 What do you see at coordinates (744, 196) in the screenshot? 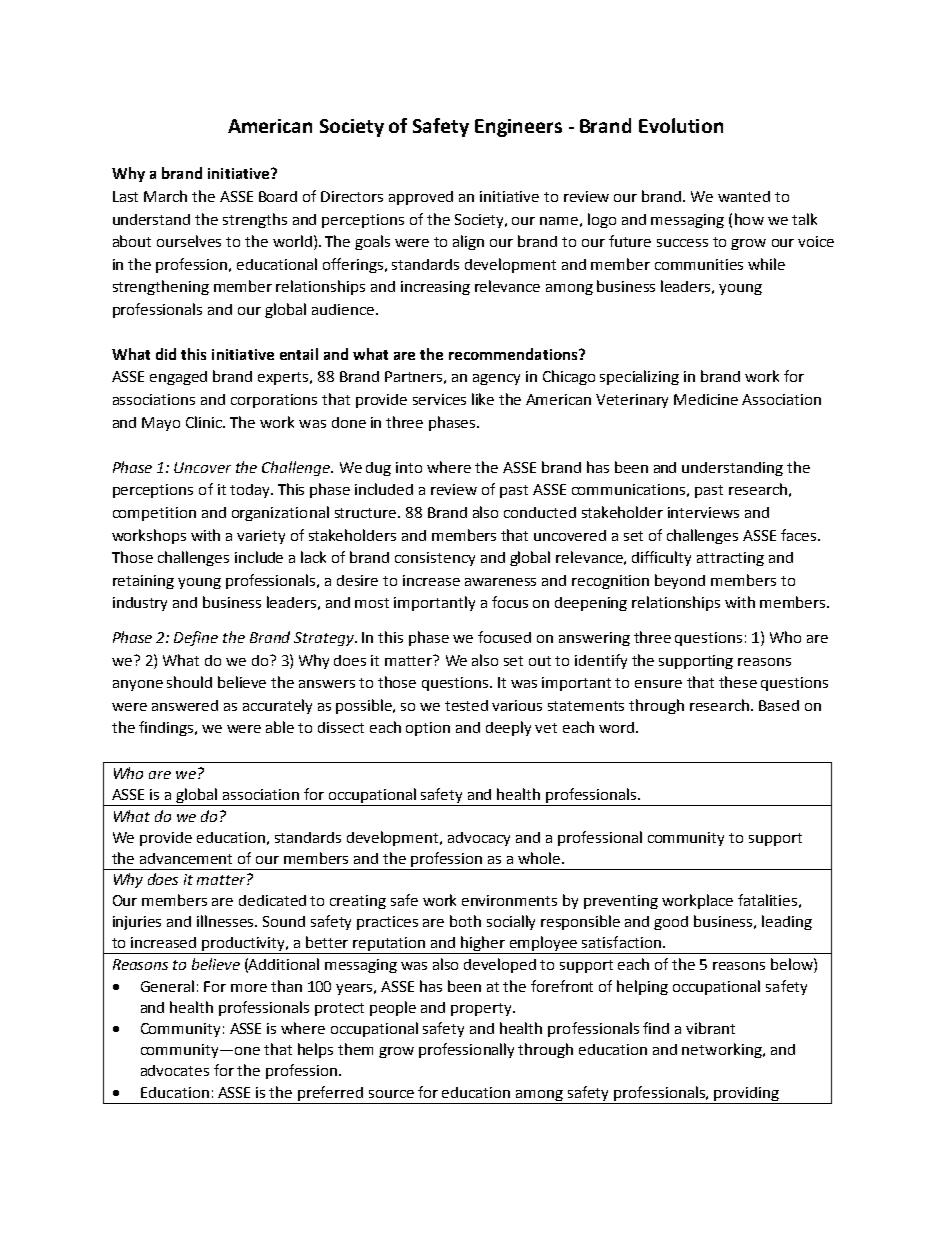
I see `wanted` at bounding box center [744, 196].
